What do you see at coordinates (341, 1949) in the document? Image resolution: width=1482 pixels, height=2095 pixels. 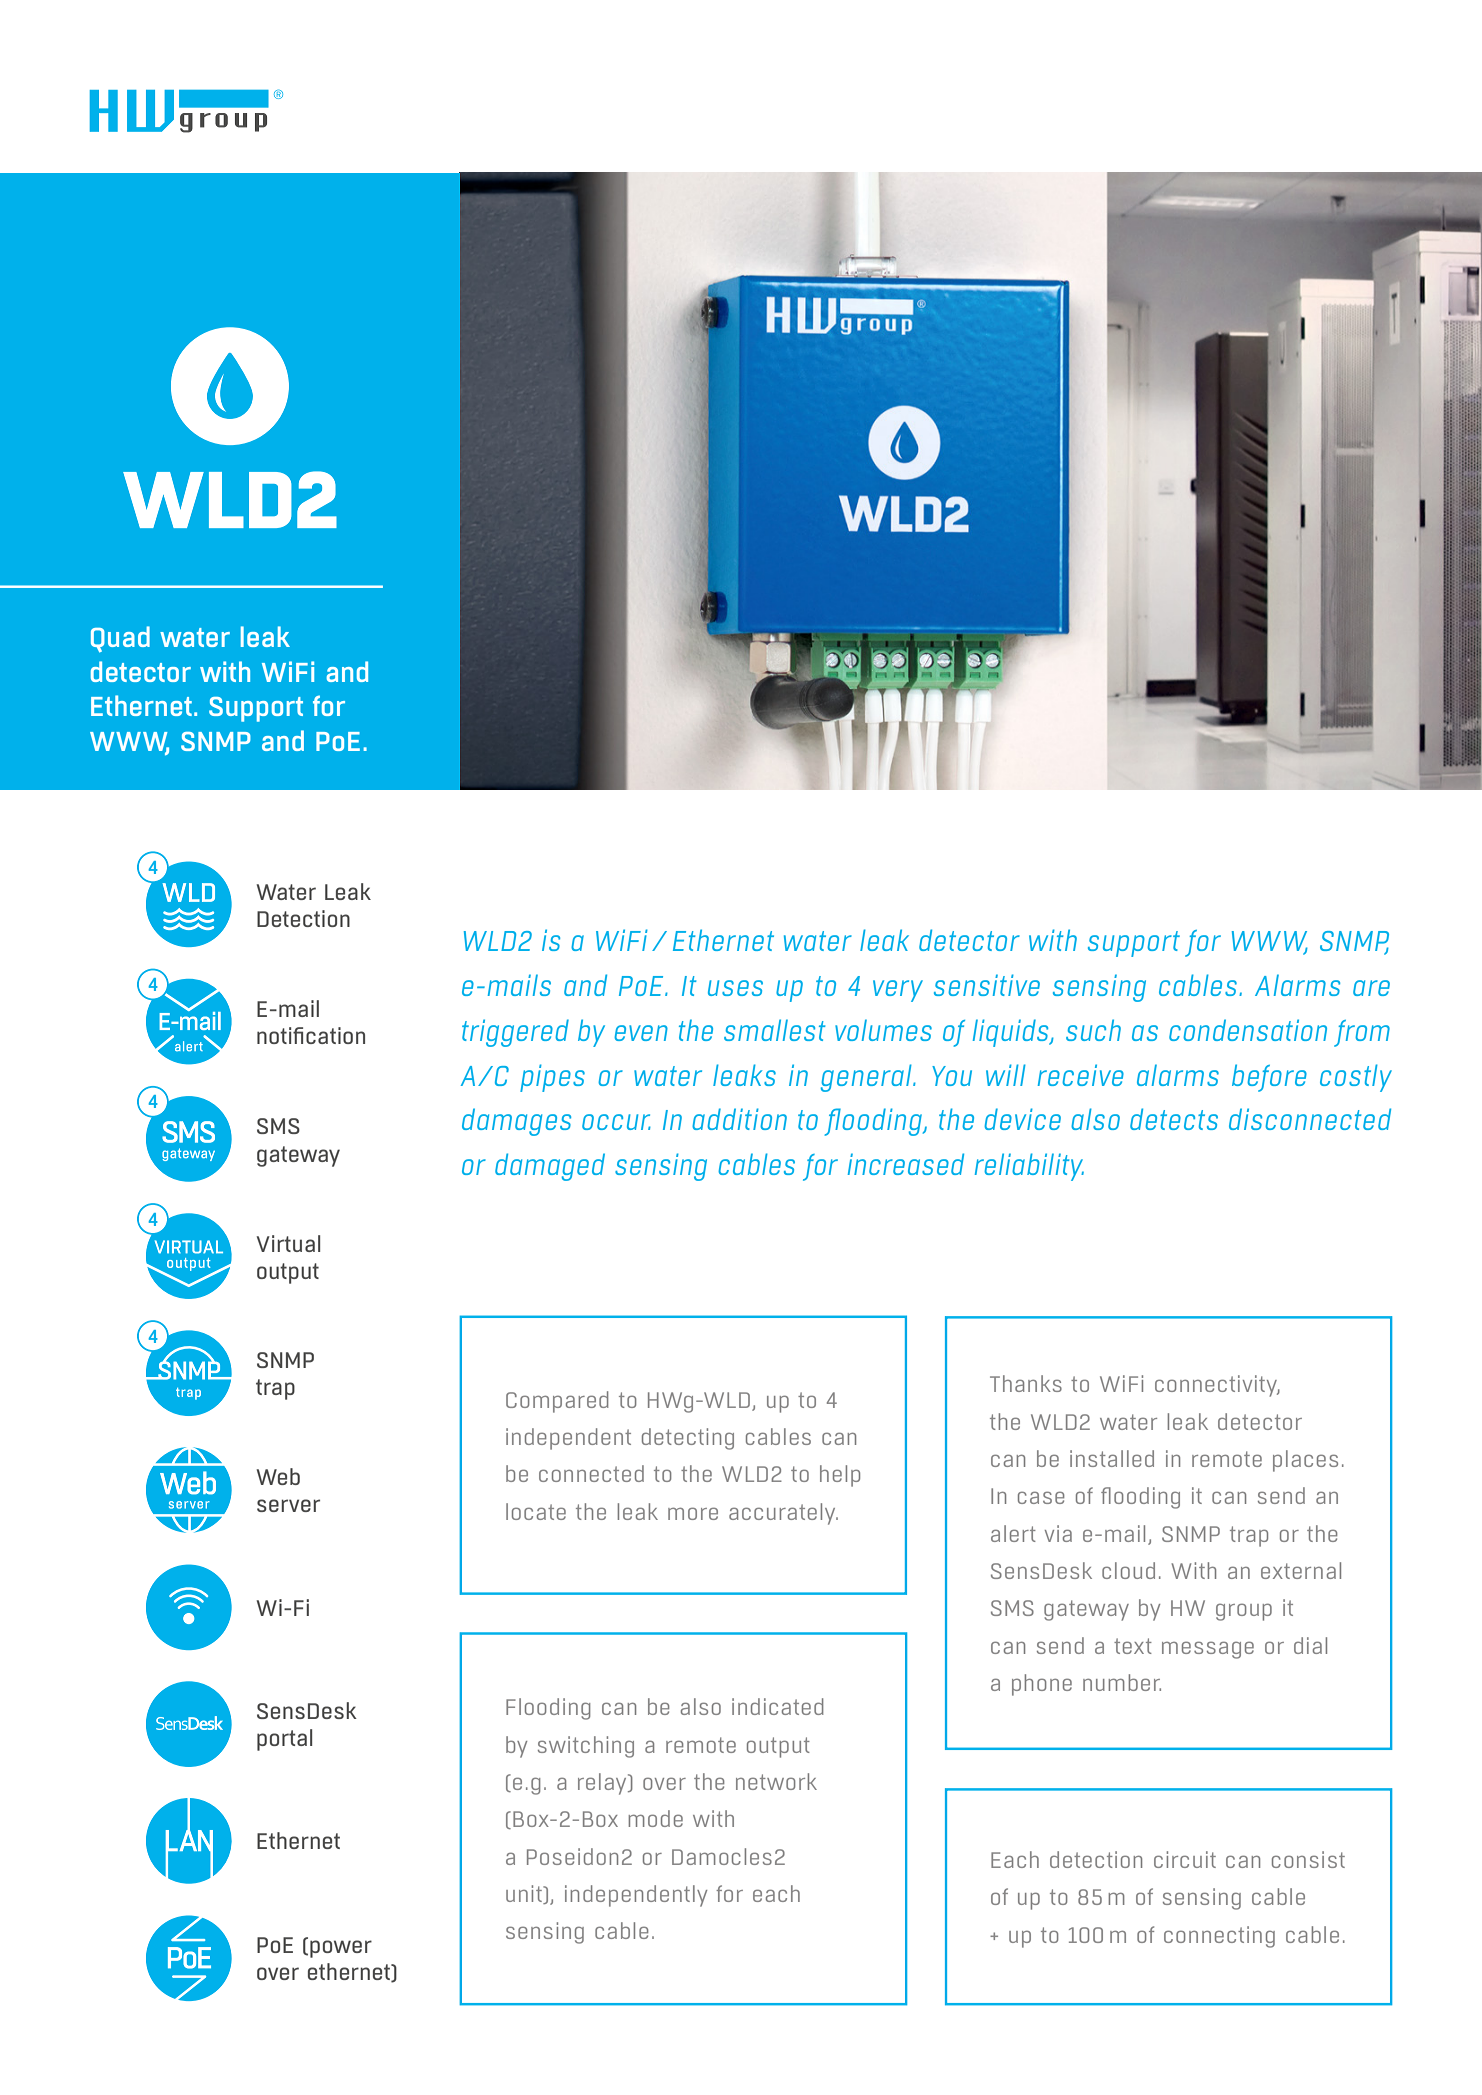 I see `power` at bounding box center [341, 1949].
